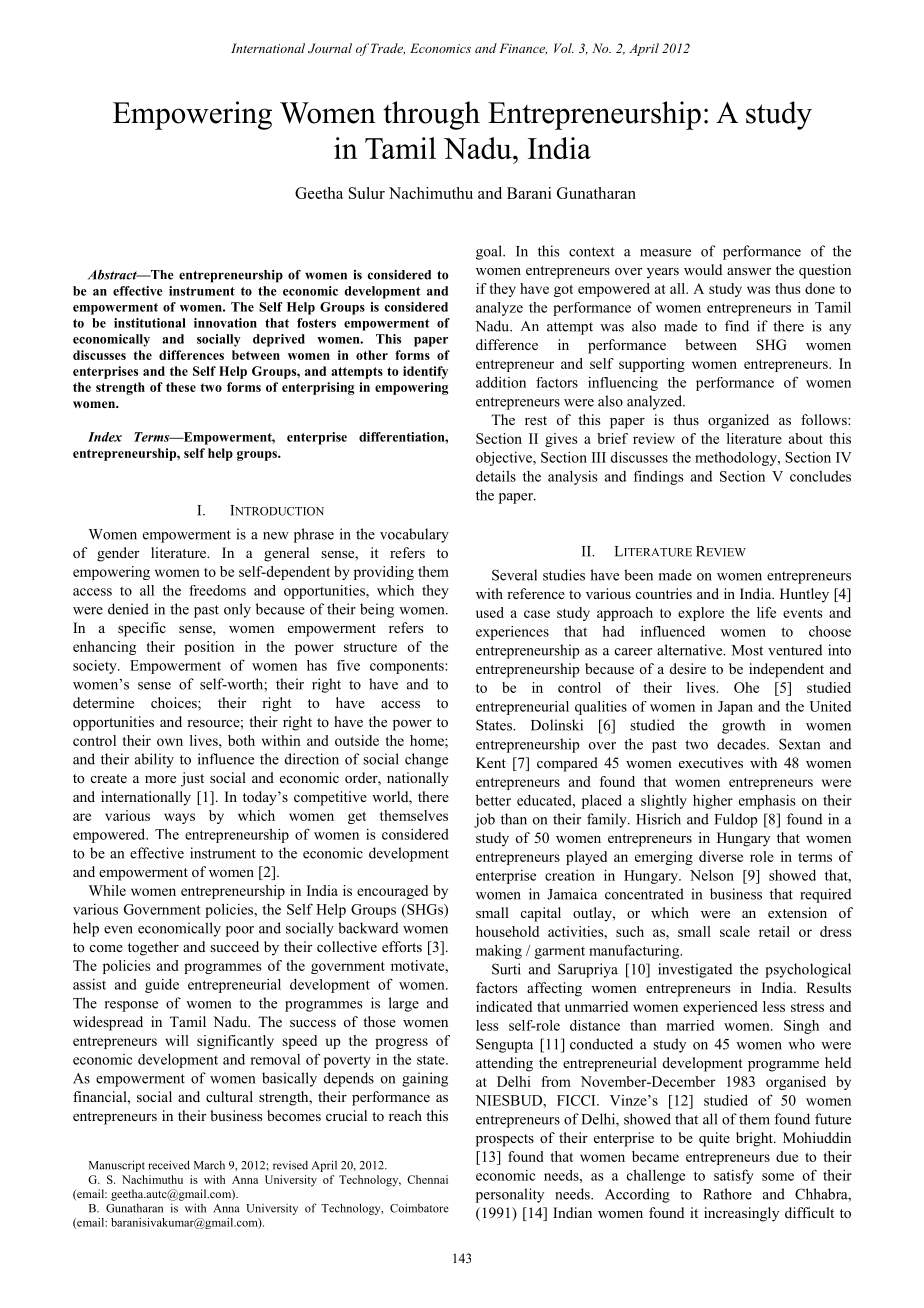  Describe the element at coordinates (414, 535) in the screenshot. I see `vocabulary` at that location.
